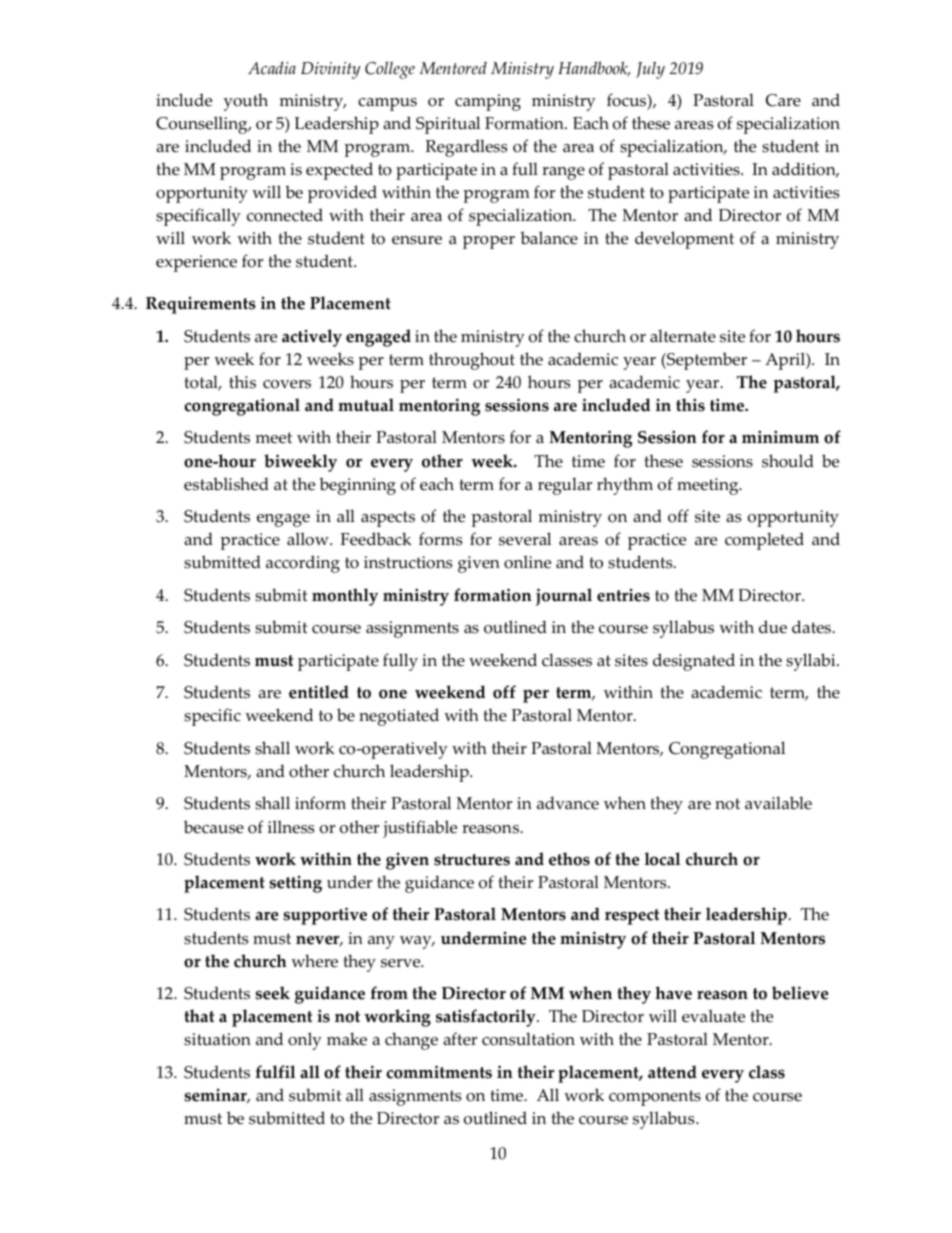  I want to click on Care, so click(783, 100).
